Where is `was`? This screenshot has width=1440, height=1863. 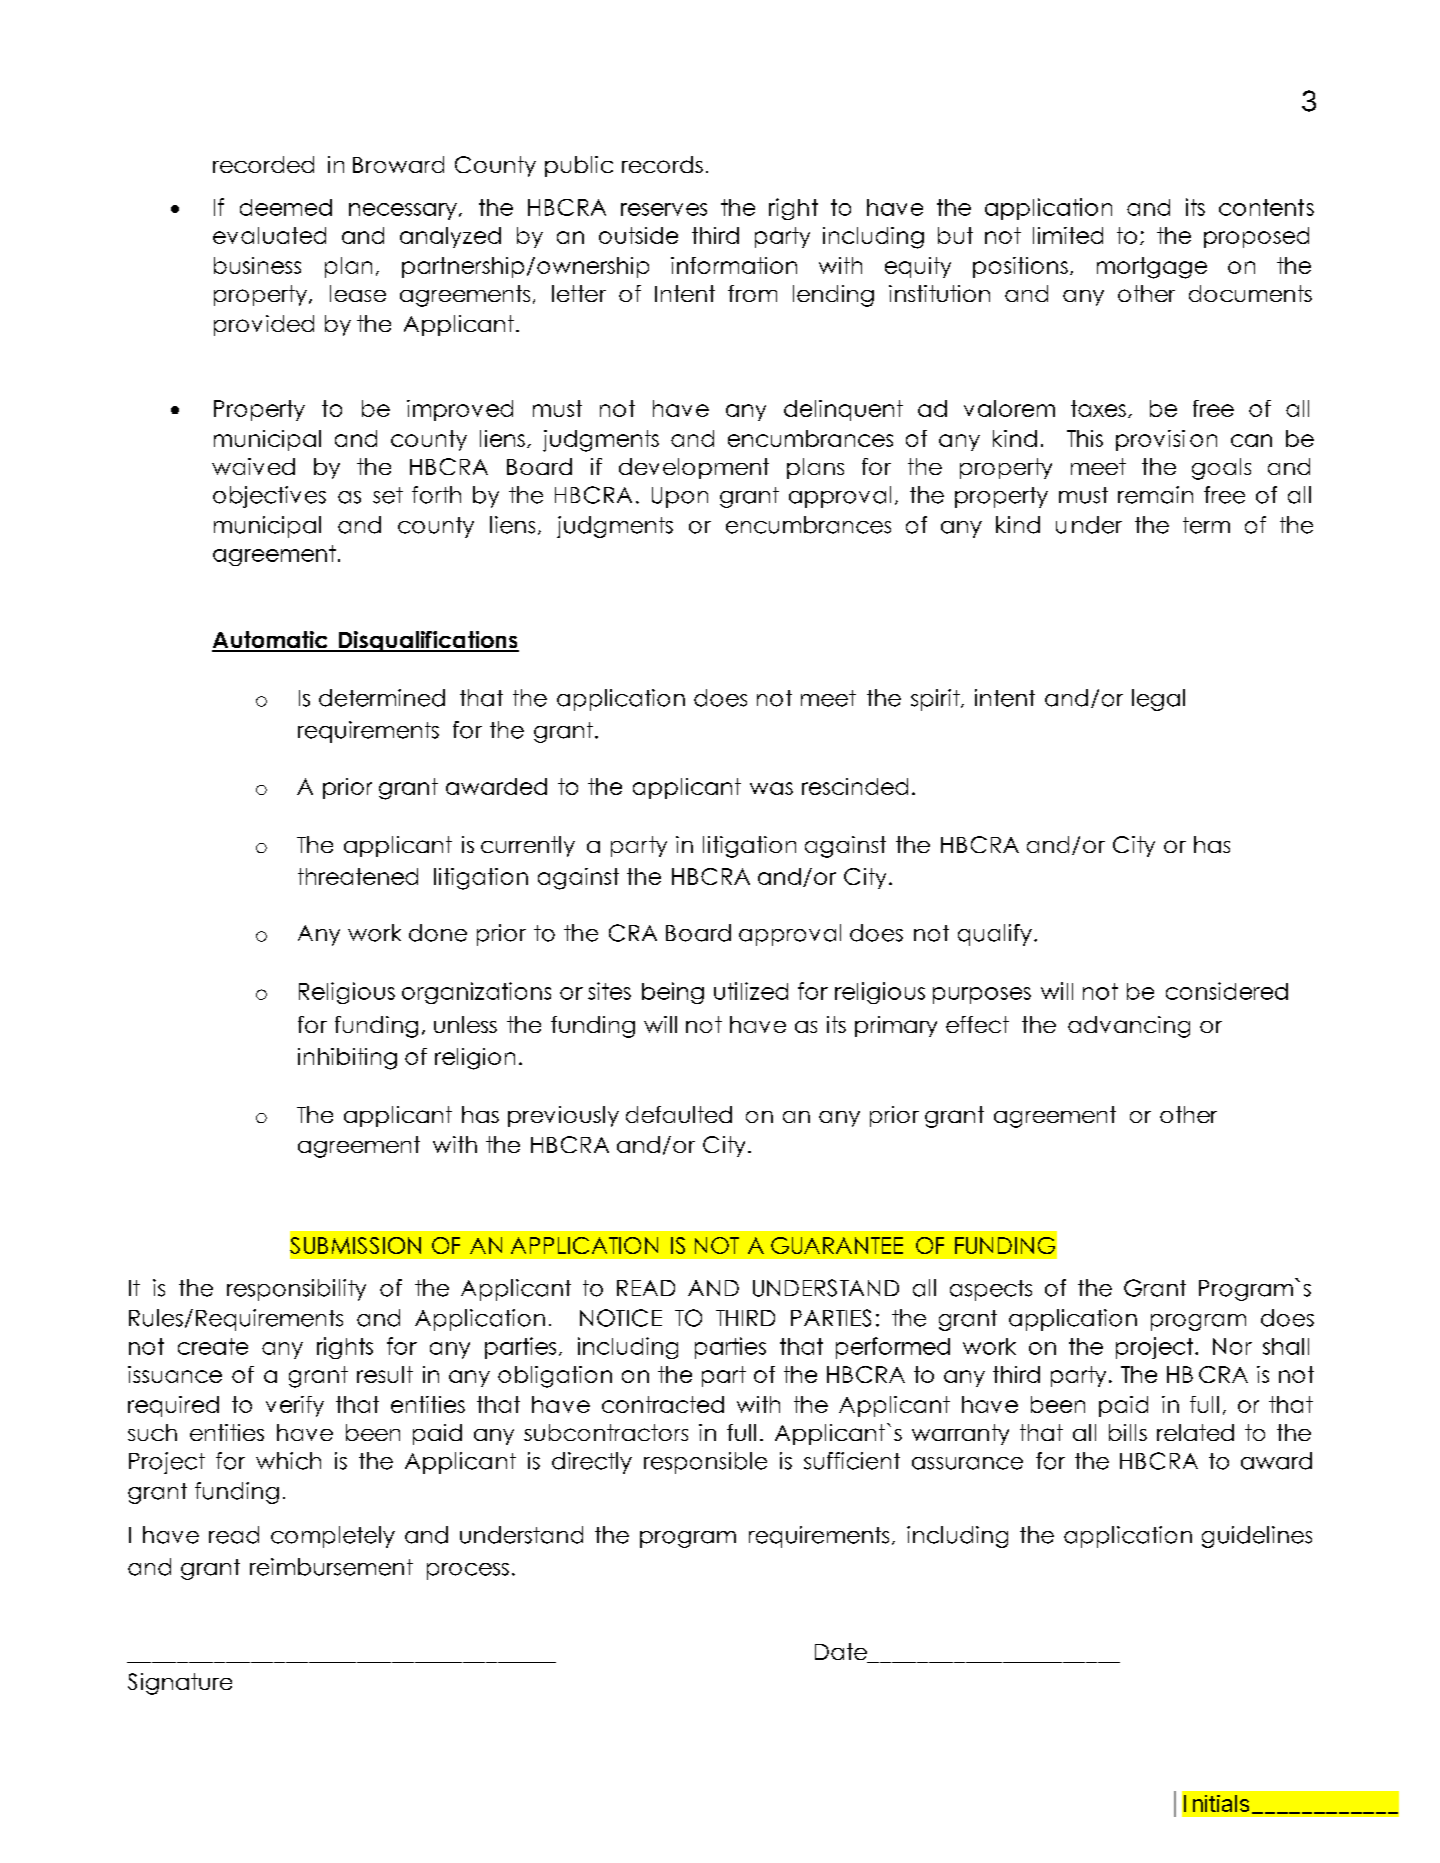 was is located at coordinates (771, 788).
